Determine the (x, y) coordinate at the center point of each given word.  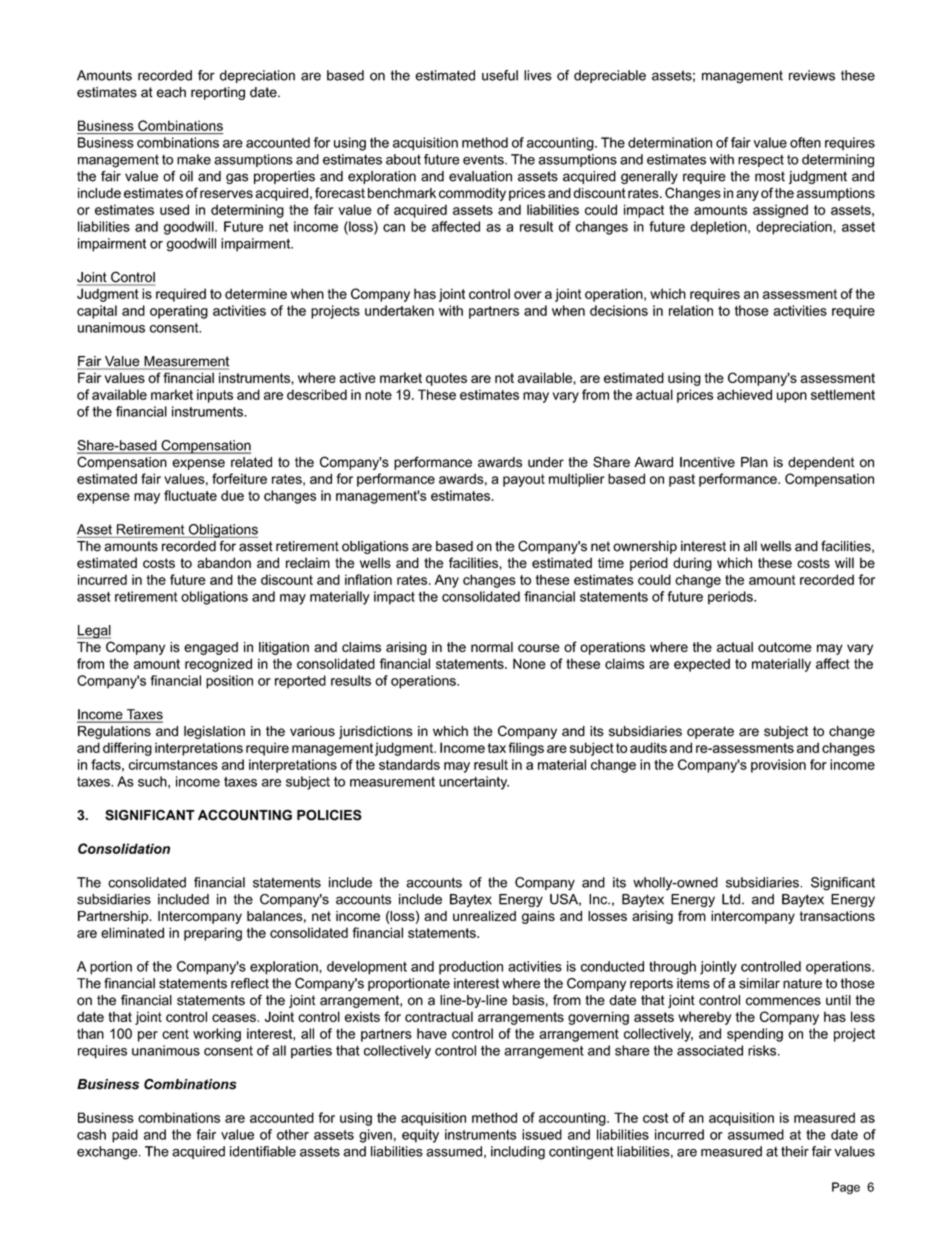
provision (778, 766)
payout (524, 480)
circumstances (173, 764)
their (795, 1151)
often (805, 142)
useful (500, 75)
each (171, 92)
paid (125, 1136)
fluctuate (190, 495)
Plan (754, 462)
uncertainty (474, 783)
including (518, 1153)
